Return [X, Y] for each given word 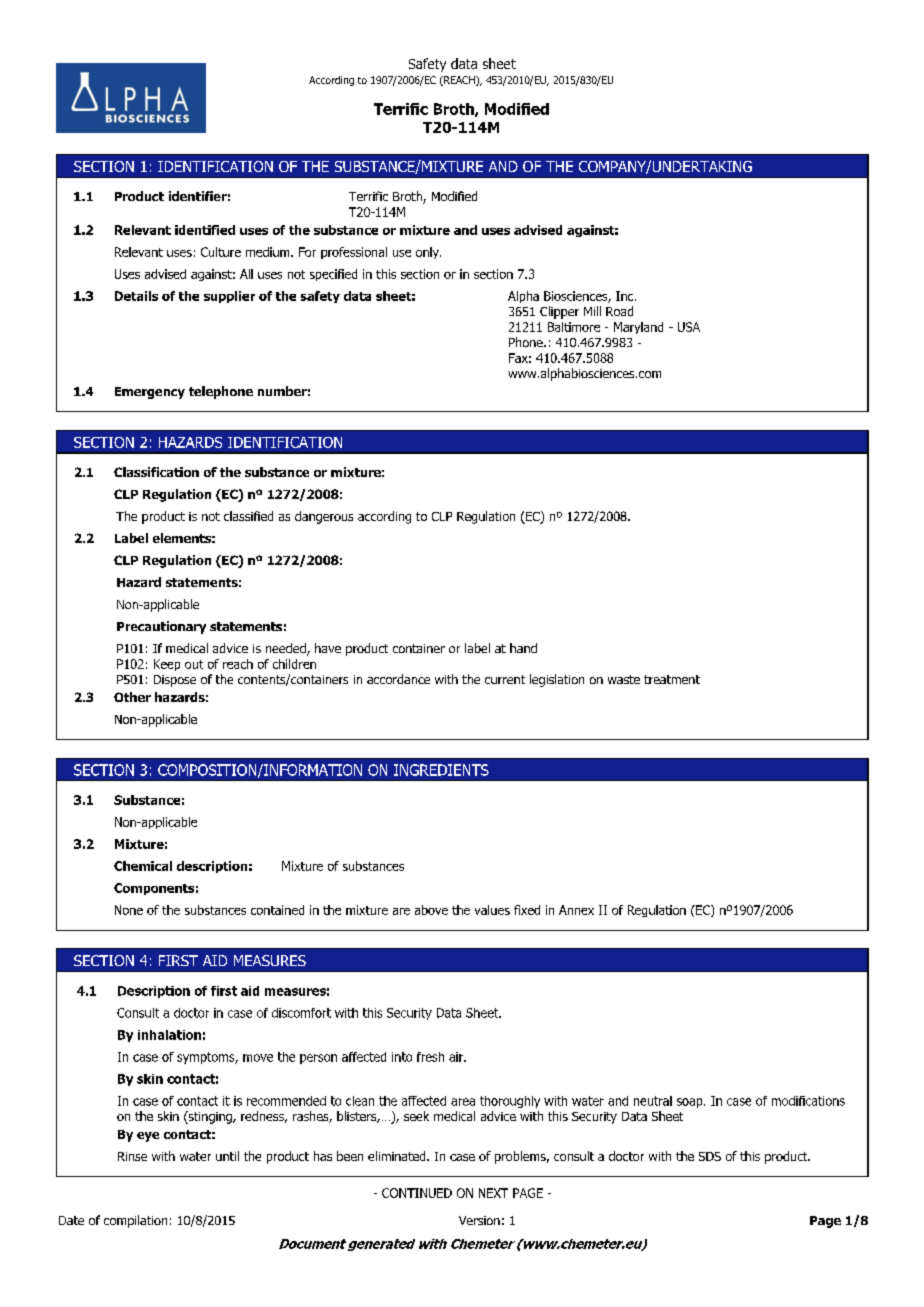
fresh [430, 1057]
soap [691, 1103]
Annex [576, 910]
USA [689, 327]
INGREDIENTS [441, 770]
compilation [135, 1221]
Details [136, 296]
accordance [398, 679]
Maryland [638, 328]
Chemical [143, 866]
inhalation [169, 1035]
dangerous [324, 517]
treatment [672, 679]
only [428, 253]
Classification [156, 472]
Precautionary [161, 627]
